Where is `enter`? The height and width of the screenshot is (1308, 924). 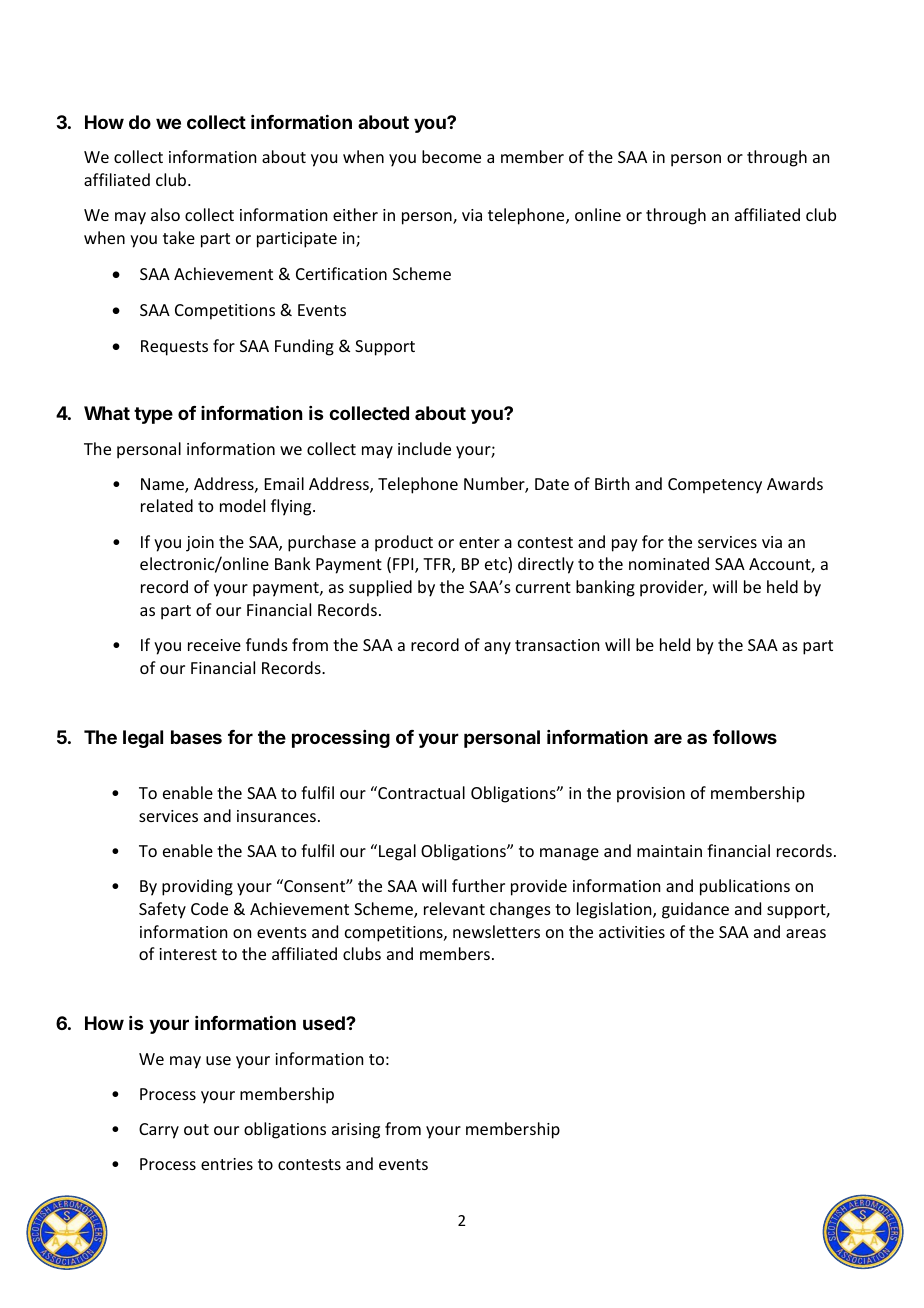 enter is located at coordinates (479, 542).
